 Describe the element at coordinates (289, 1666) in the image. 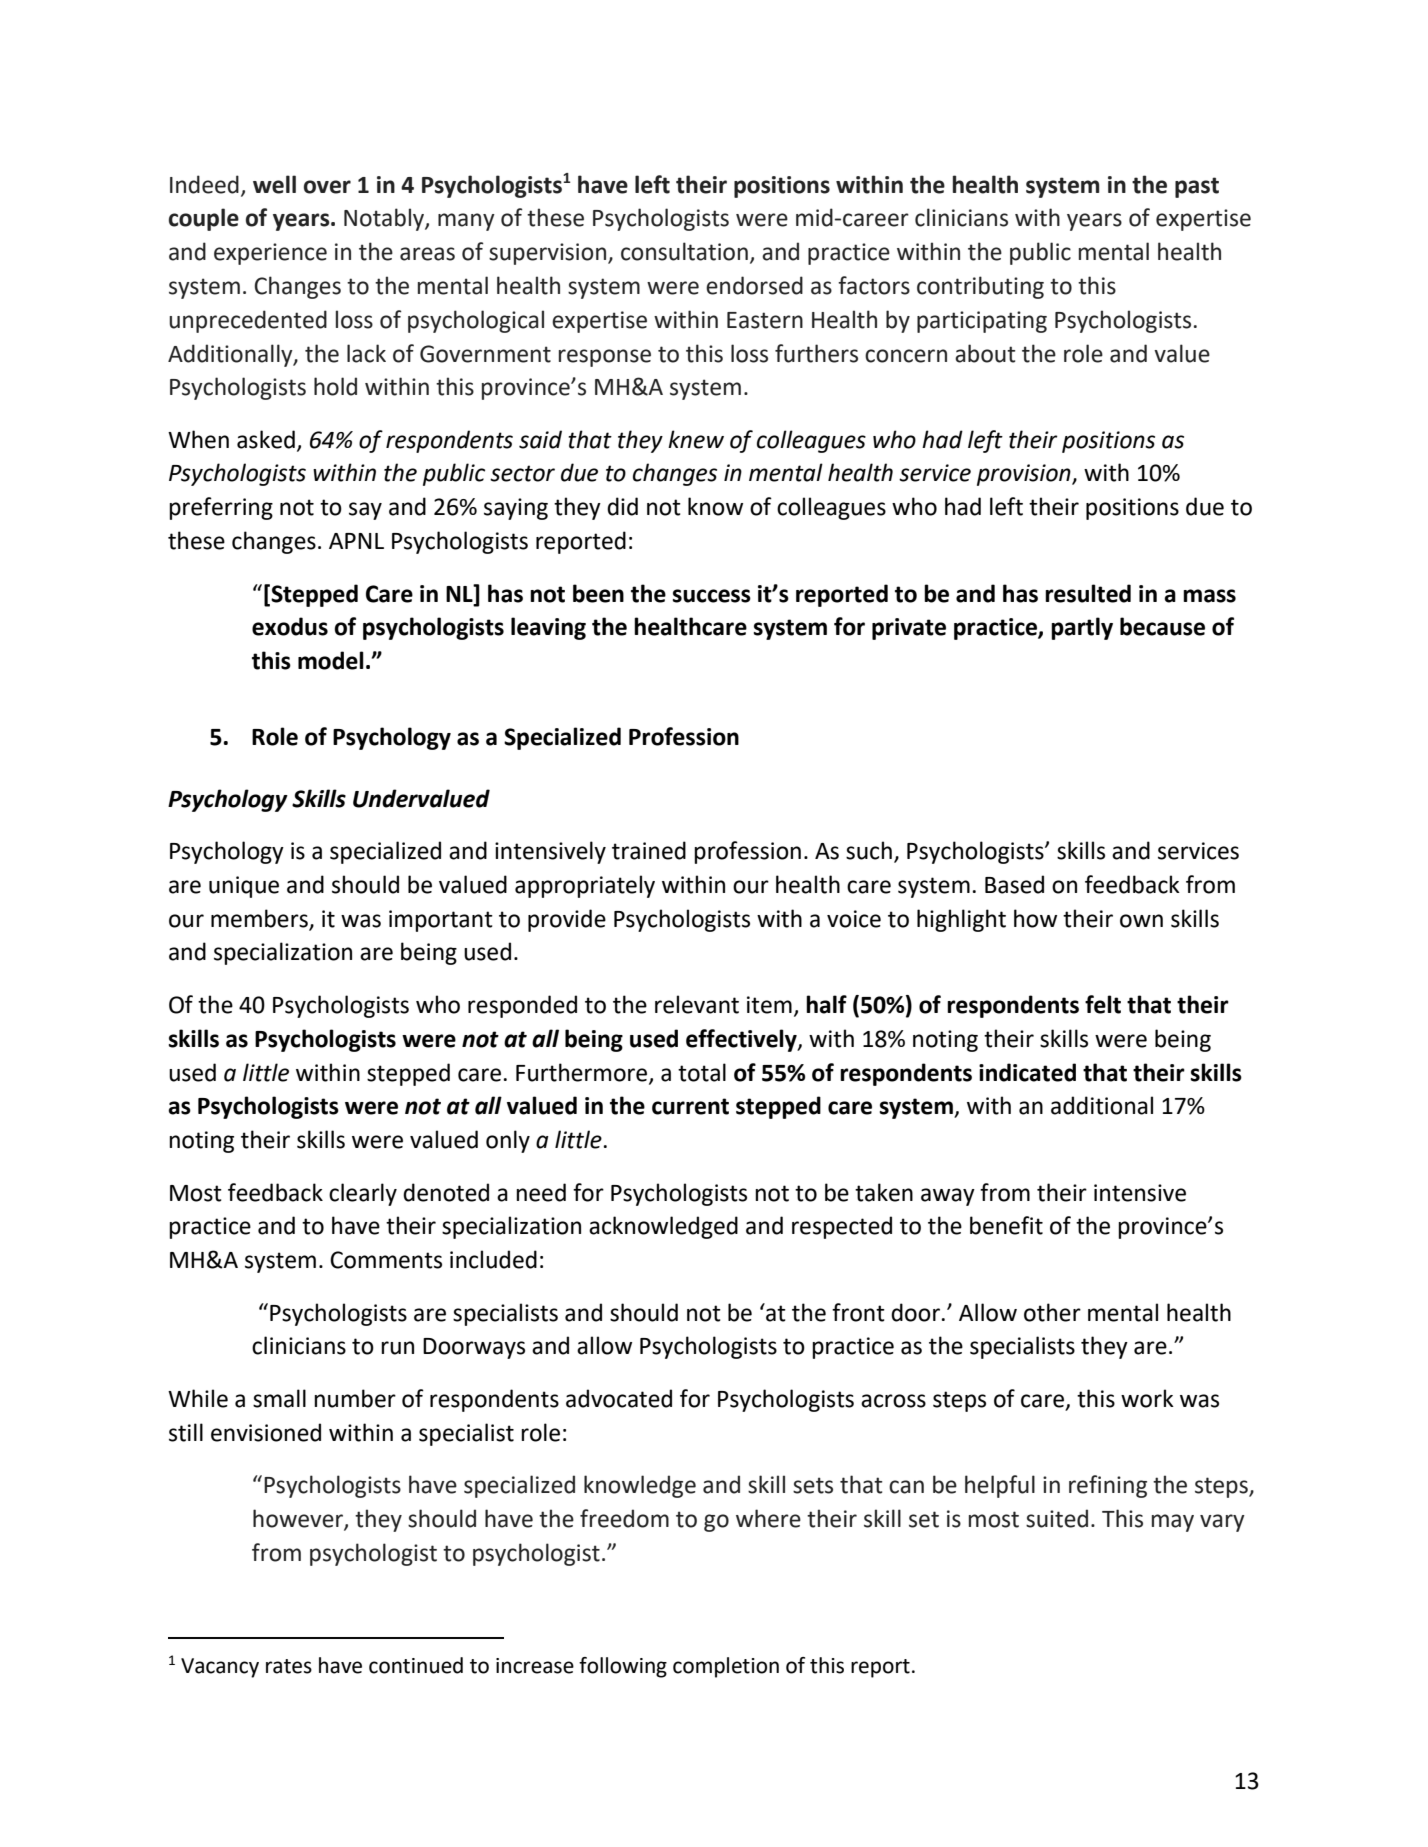

I see `rates` at that location.
